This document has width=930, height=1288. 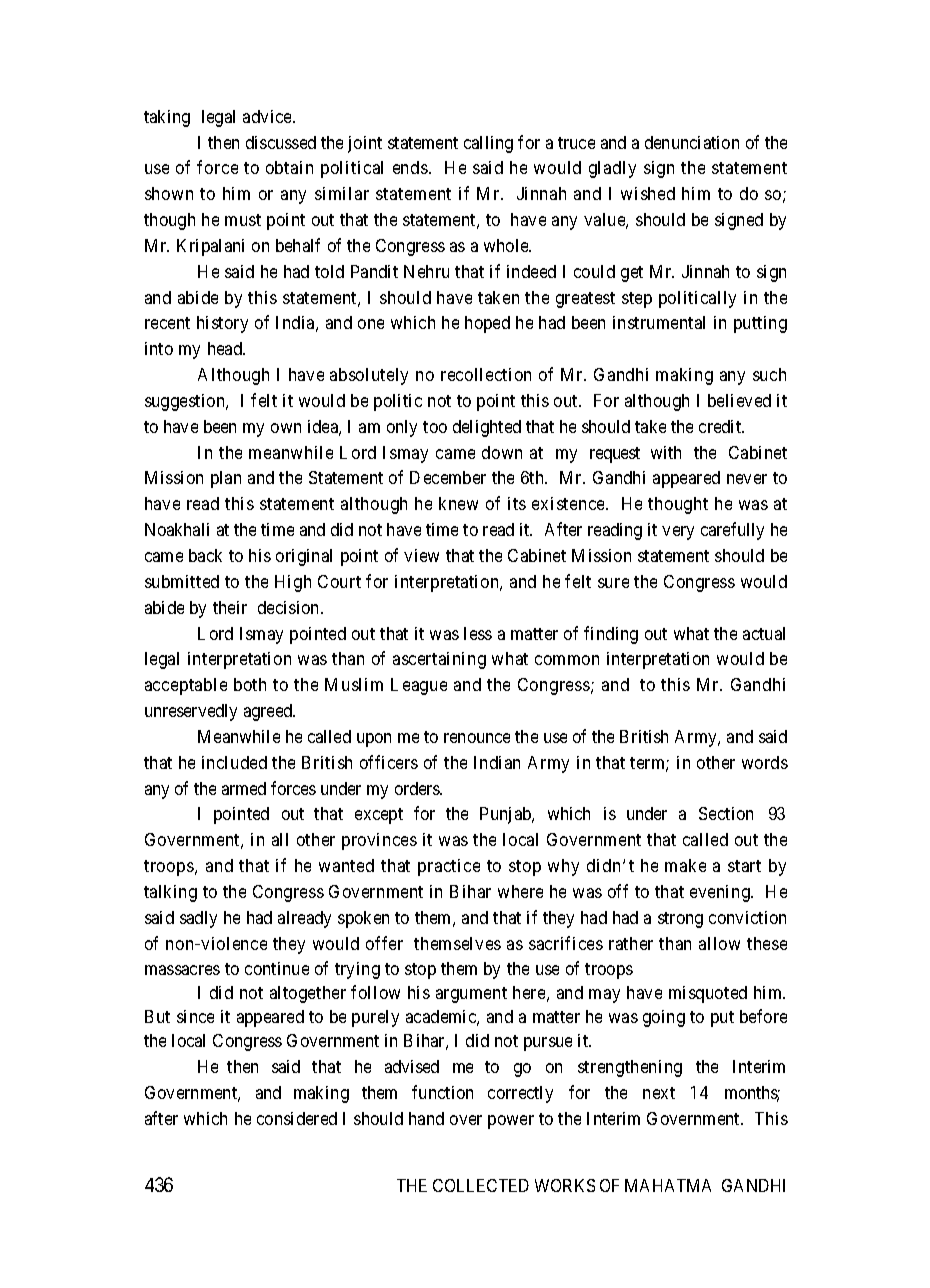 I want to click on both, so click(x=250, y=684).
